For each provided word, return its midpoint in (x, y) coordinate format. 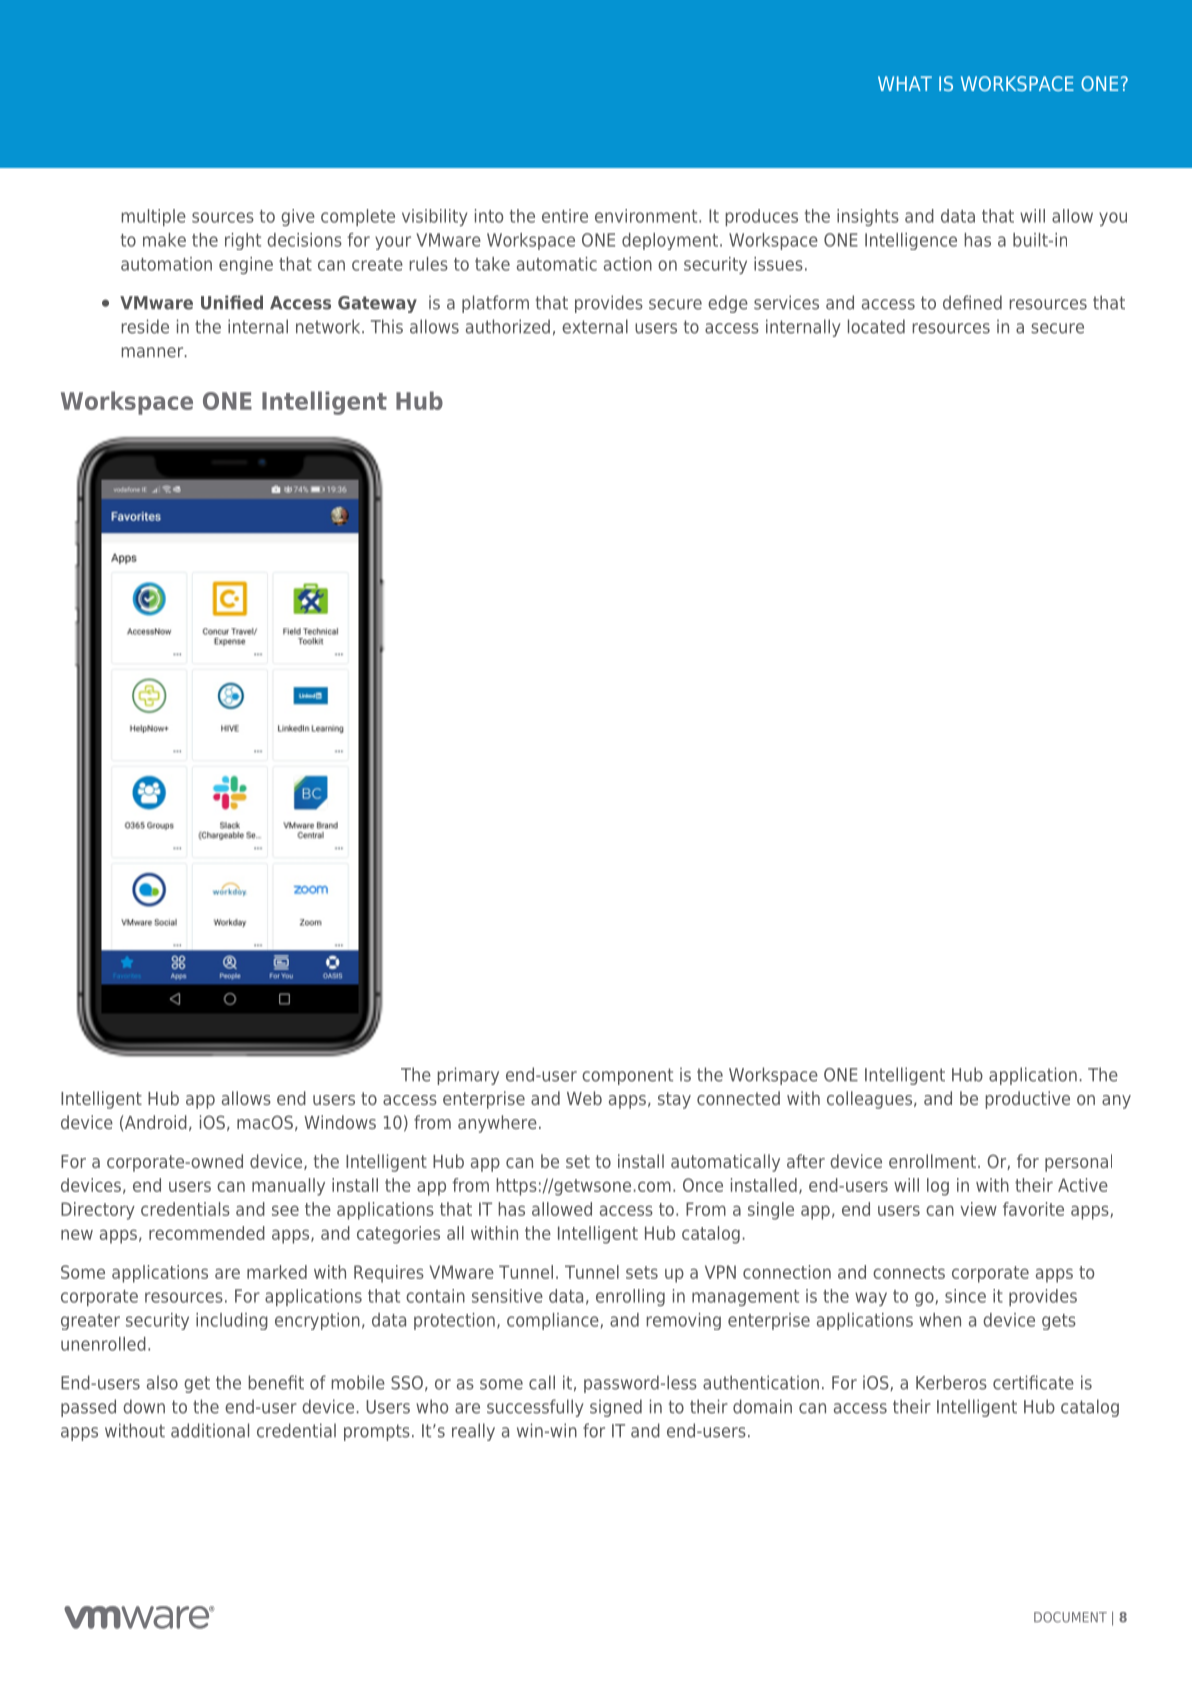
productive (1028, 1100)
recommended (207, 1233)
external (595, 326)
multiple (154, 217)
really (473, 1432)
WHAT (905, 83)
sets (642, 1272)
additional (210, 1430)
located (876, 326)
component (627, 1076)
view (978, 1209)
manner (154, 352)
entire (565, 216)
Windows (340, 1122)
